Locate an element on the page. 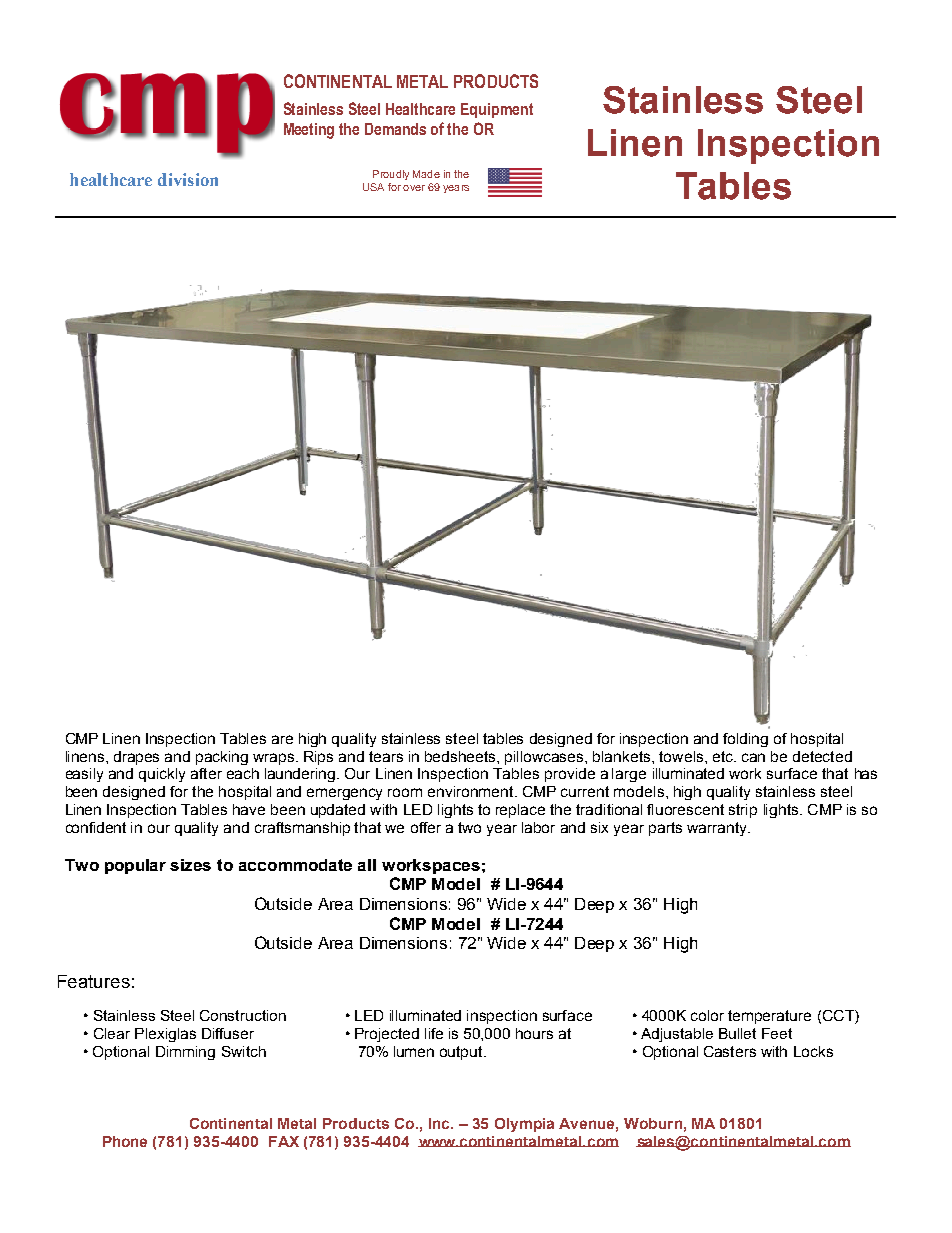 The image size is (952, 1233). Phone is located at coordinates (125, 1141).
